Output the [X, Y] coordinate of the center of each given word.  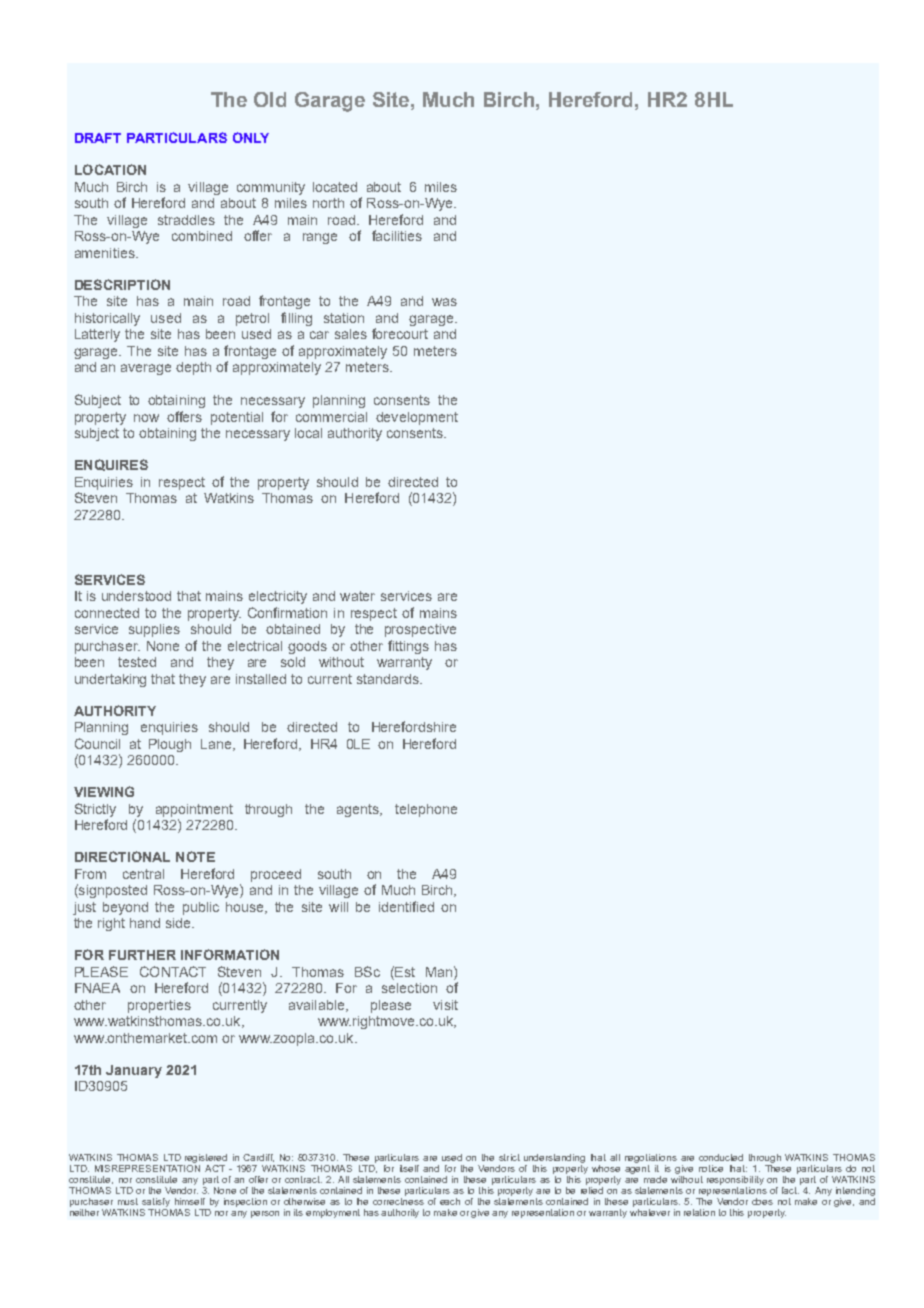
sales [351, 334]
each [450, 1201]
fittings [408, 647]
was [444, 302]
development [417, 418]
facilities [397, 235]
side [179, 923]
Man [439, 972]
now [146, 418]
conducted [721, 1157]
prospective [420, 630]
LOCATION [110, 169]
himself [190, 1201]
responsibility [735, 1180]
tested [137, 662]
